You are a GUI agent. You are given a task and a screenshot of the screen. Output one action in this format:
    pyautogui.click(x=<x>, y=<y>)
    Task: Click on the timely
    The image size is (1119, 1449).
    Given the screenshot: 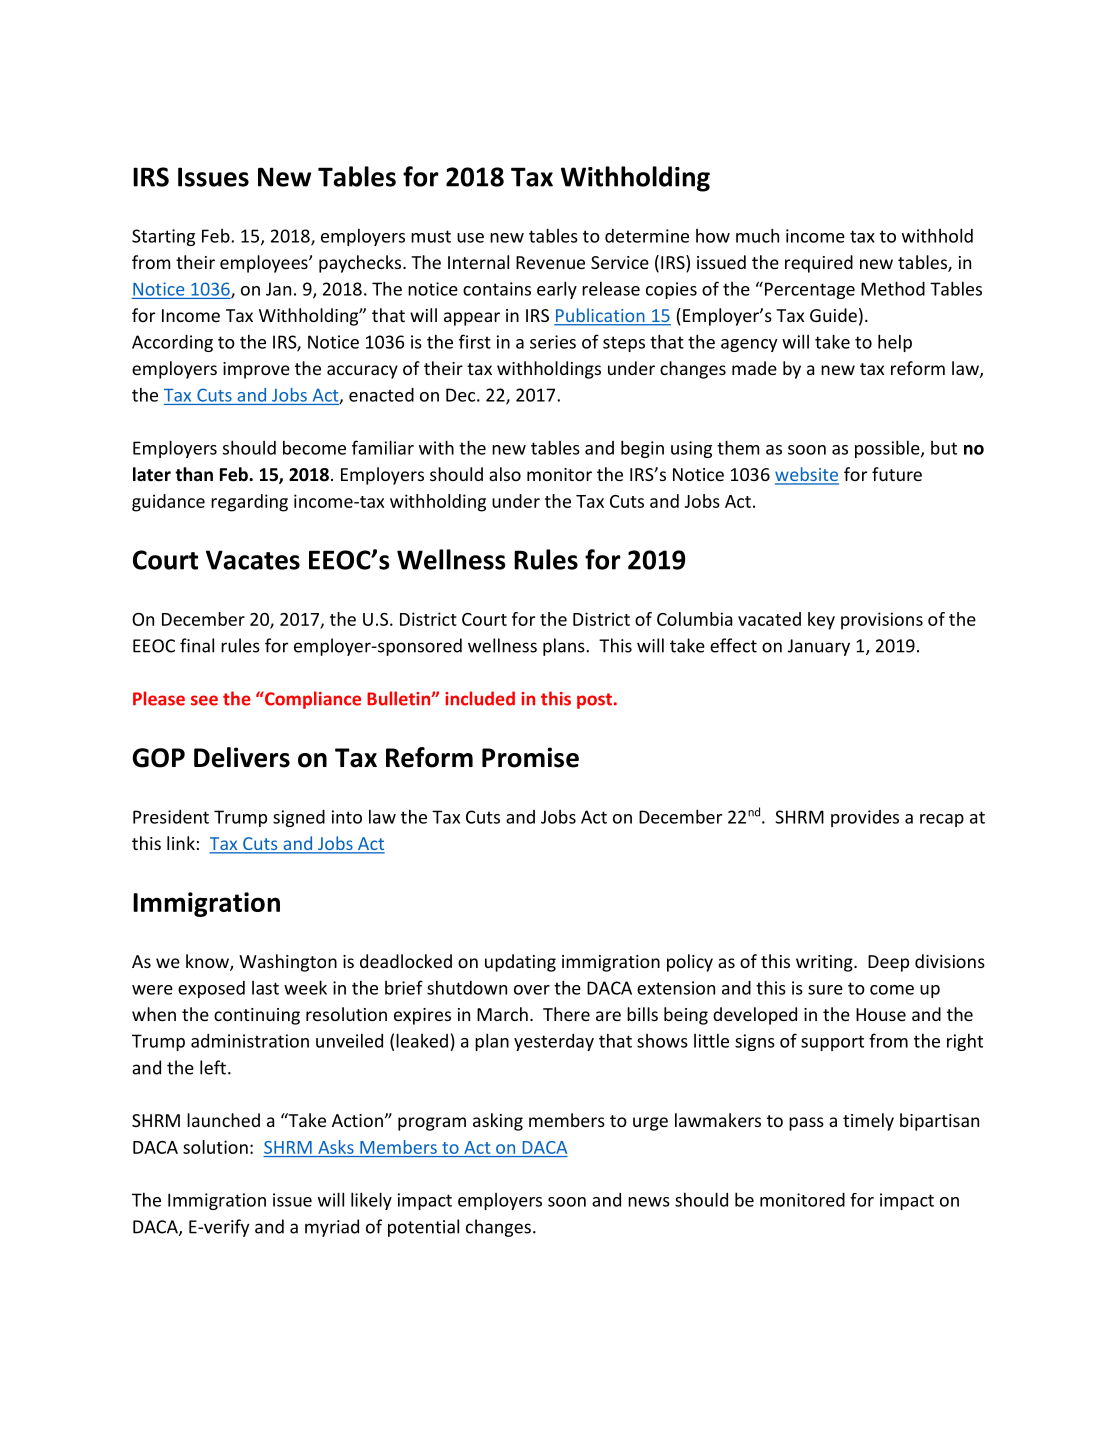 What is the action you would take?
    pyautogui.click(x=868, y=1122)
